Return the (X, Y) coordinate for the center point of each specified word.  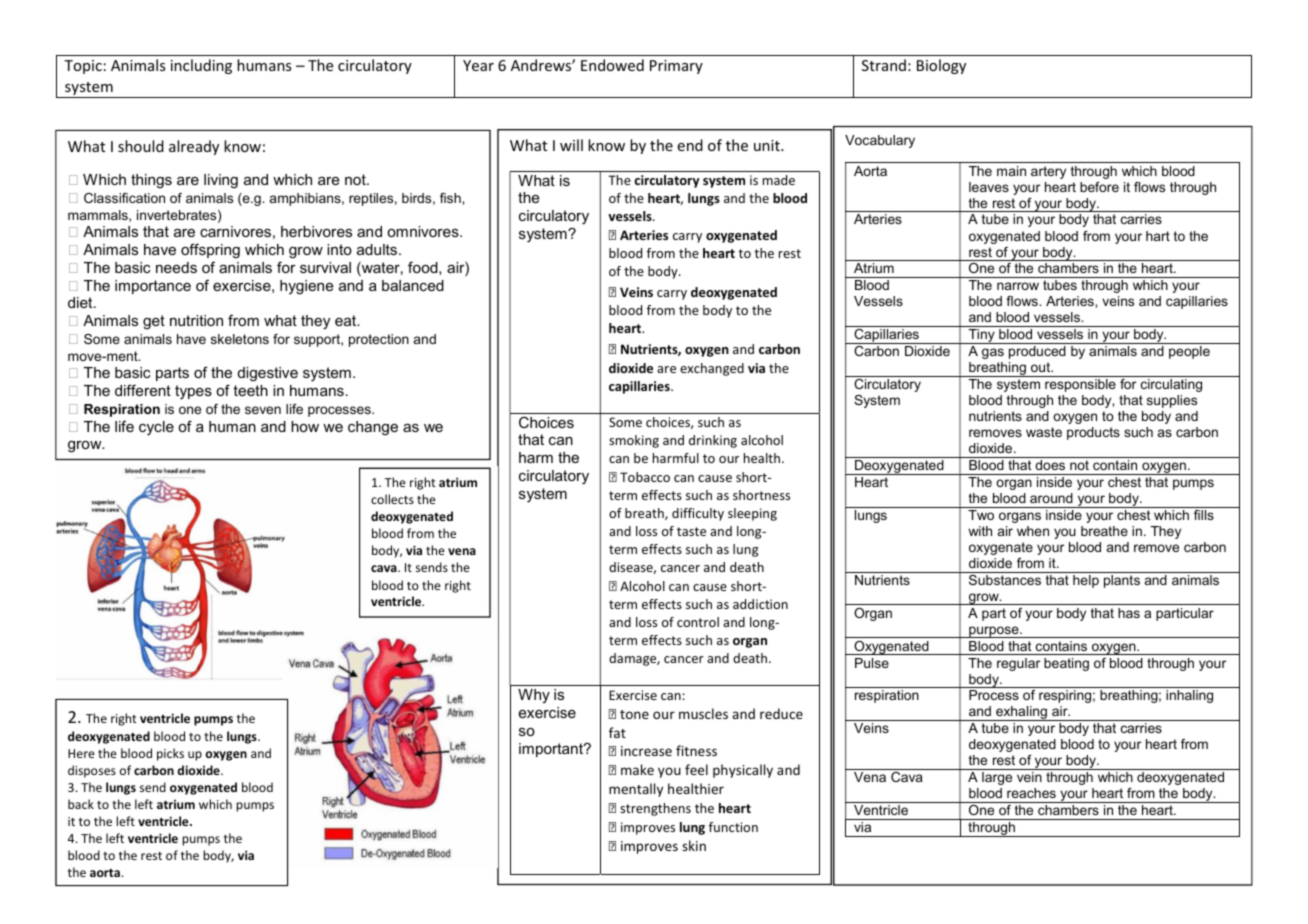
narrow (1018, 286)
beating (1066, 664)
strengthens (655, 809)
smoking (634, 441)
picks (170, 754)
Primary (676, 67)
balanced (413, 285)
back (81, 804)
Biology (941, 66)
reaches (1031, 793)
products (1093, 433)
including (201, 66)
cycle (156, 428)
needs (176, 267)
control (698, 622)
